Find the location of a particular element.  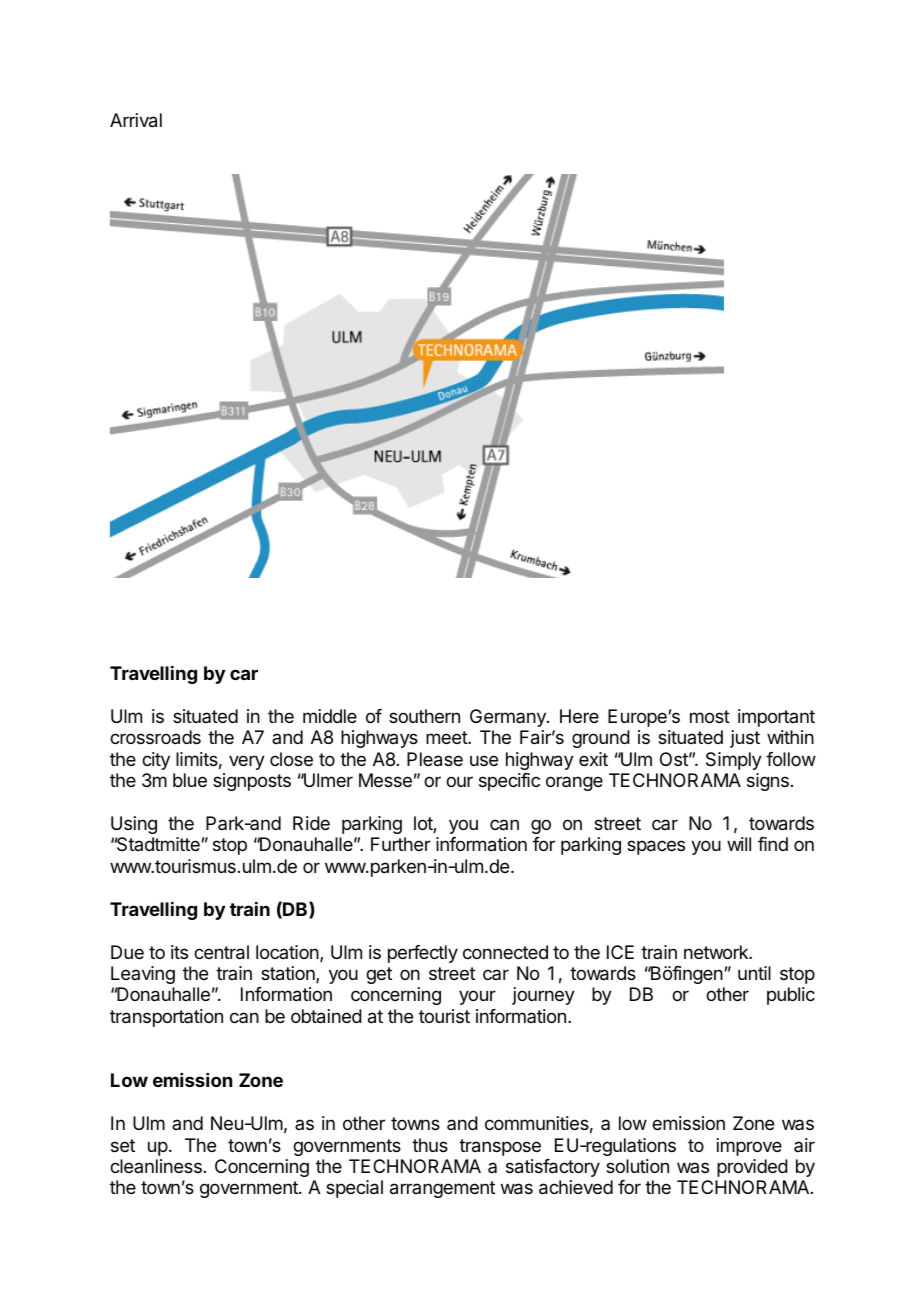

important is located at coordinates (776, 718).
